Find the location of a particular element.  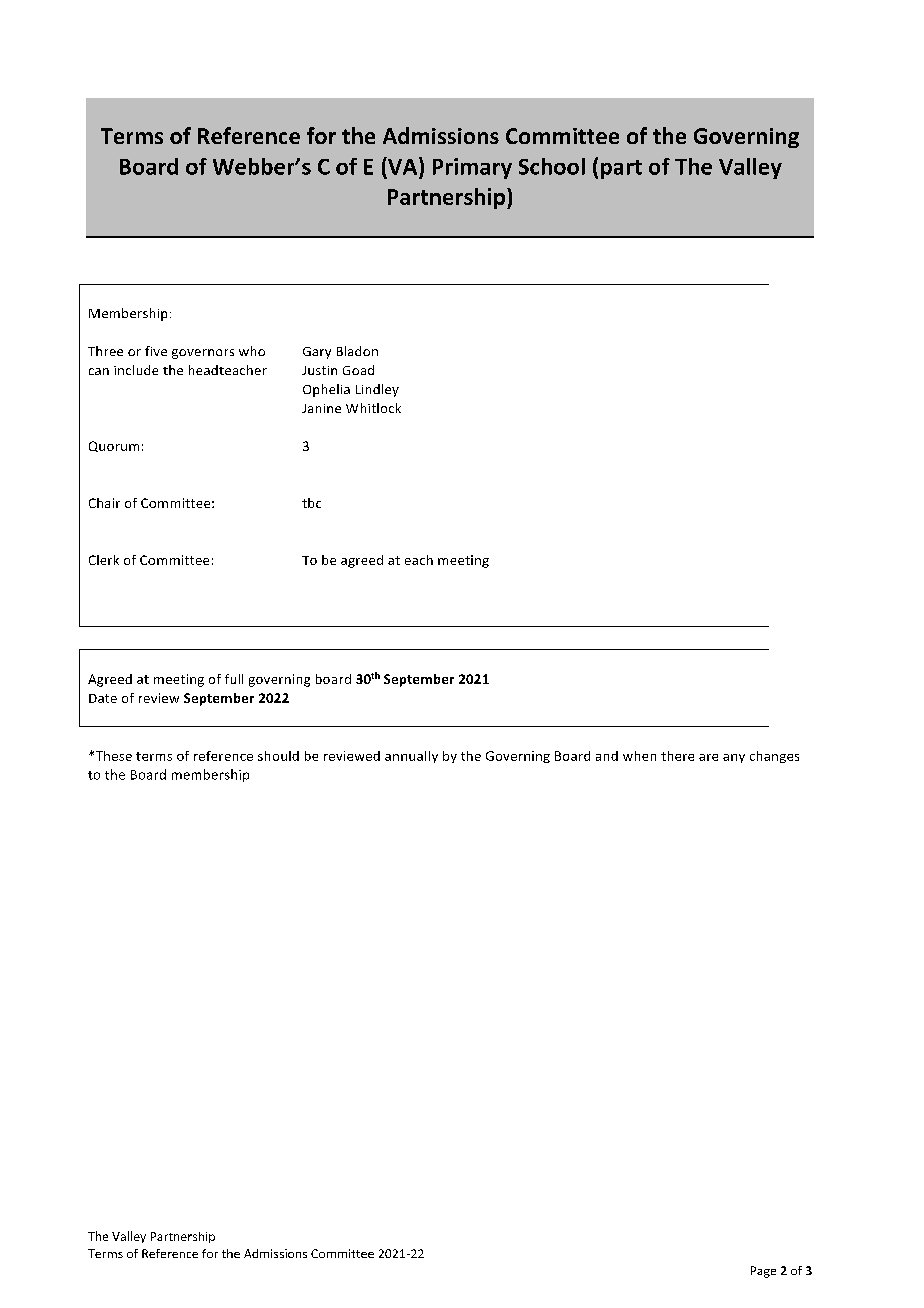

are is located at coordinates (708, 757).
